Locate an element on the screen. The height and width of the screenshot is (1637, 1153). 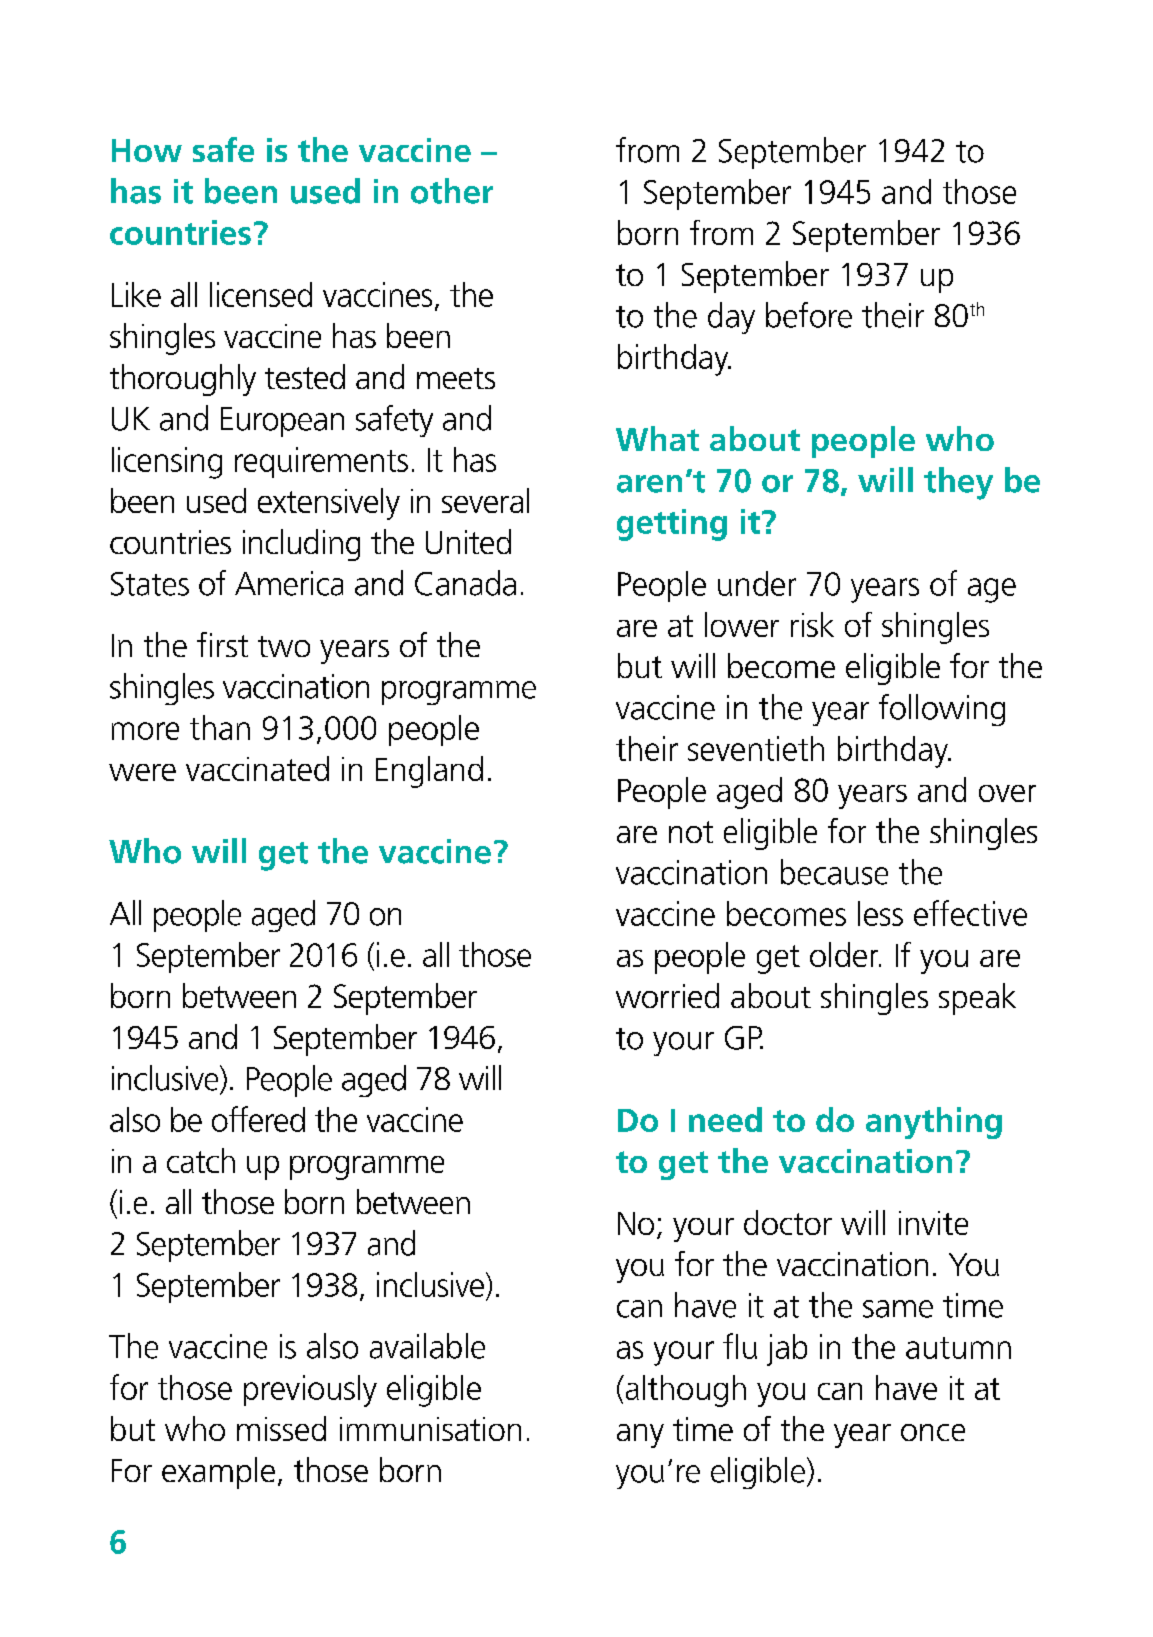
worried is located at coordinates (667, 995).
